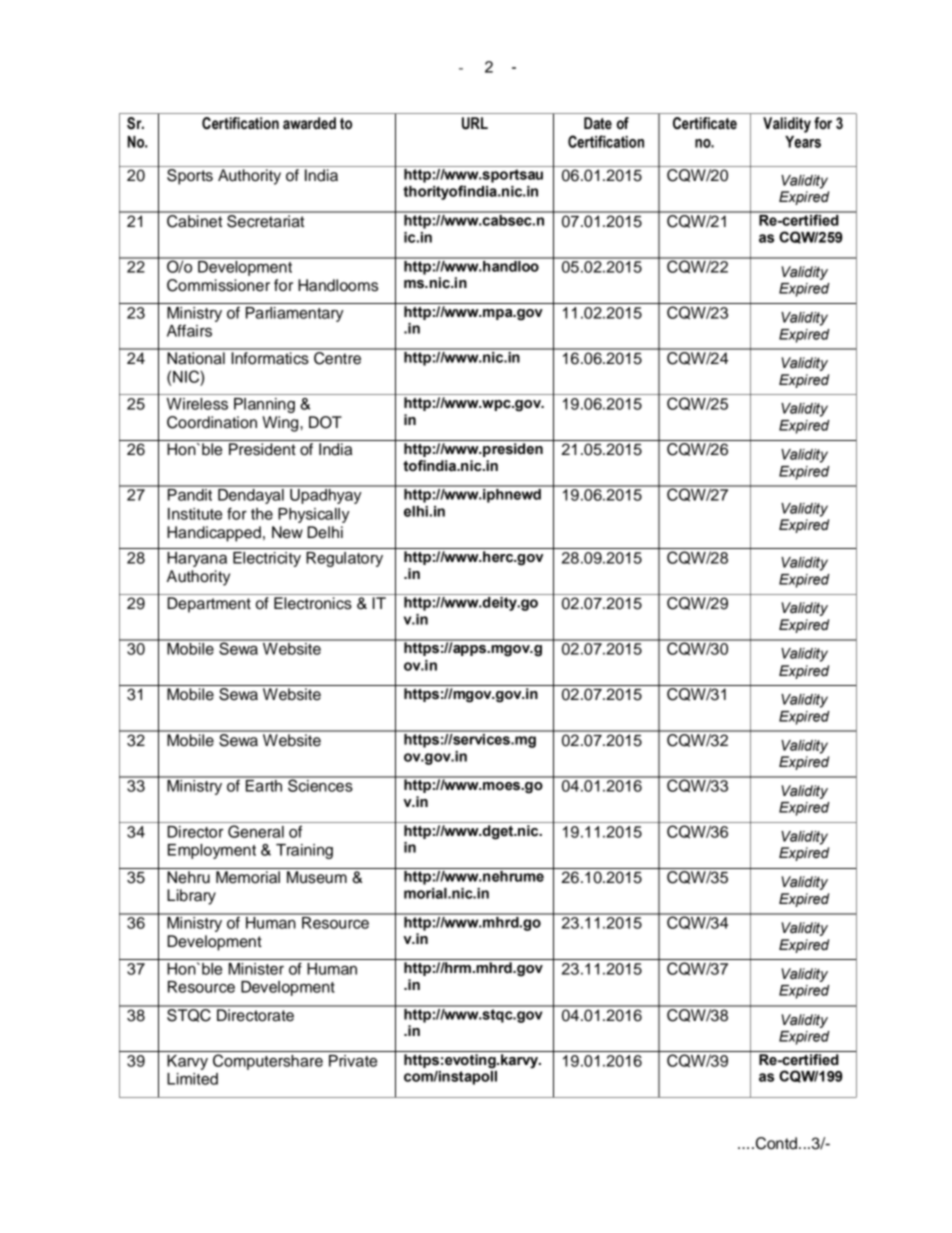 The height and width of the page is (1233, 952). What do you see at coordinates (344, 559) in the page?
I see `Regulatory` at bounding box center [344, 559].
